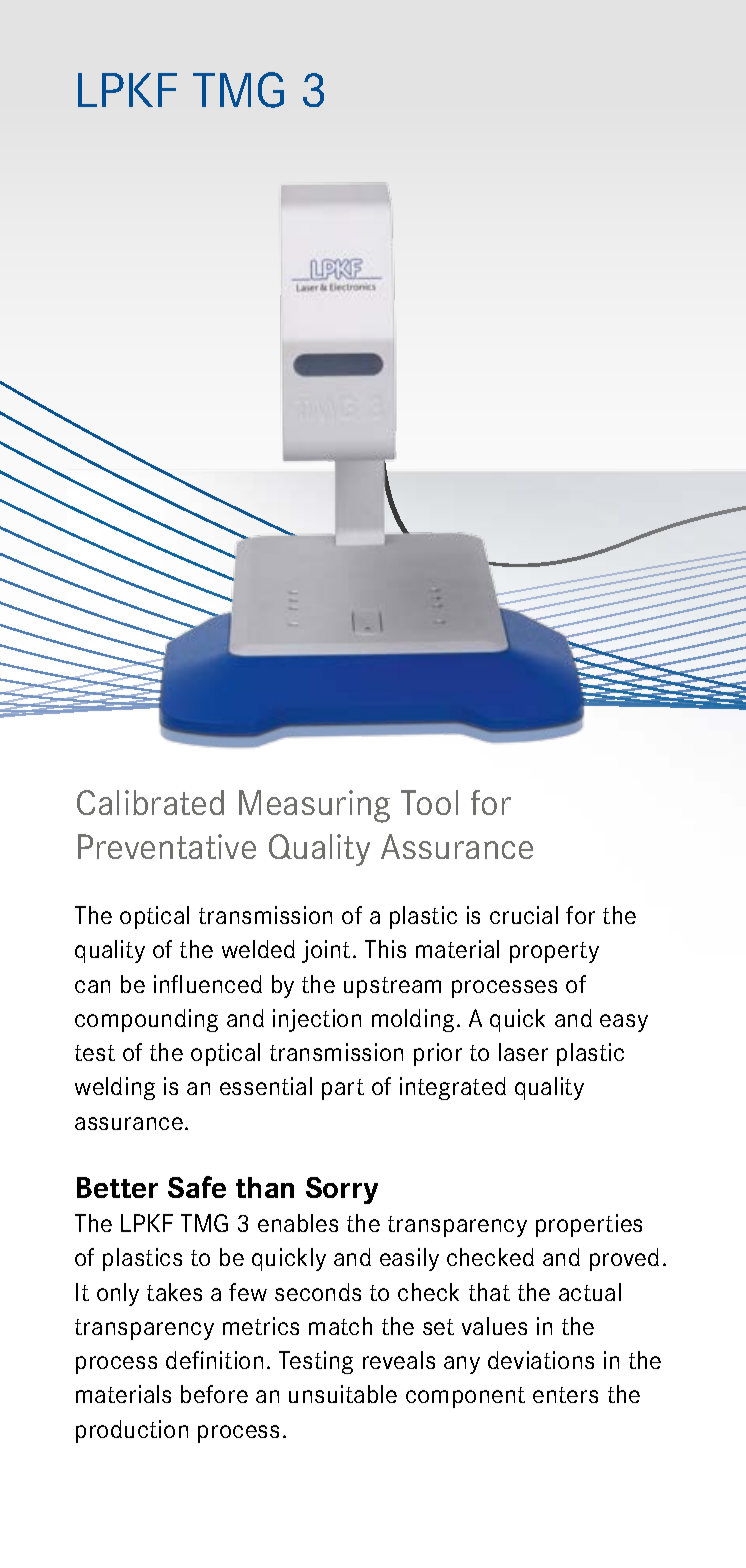 The image size is (746, 1568). I want to click on influenced, so click(208, 984).
